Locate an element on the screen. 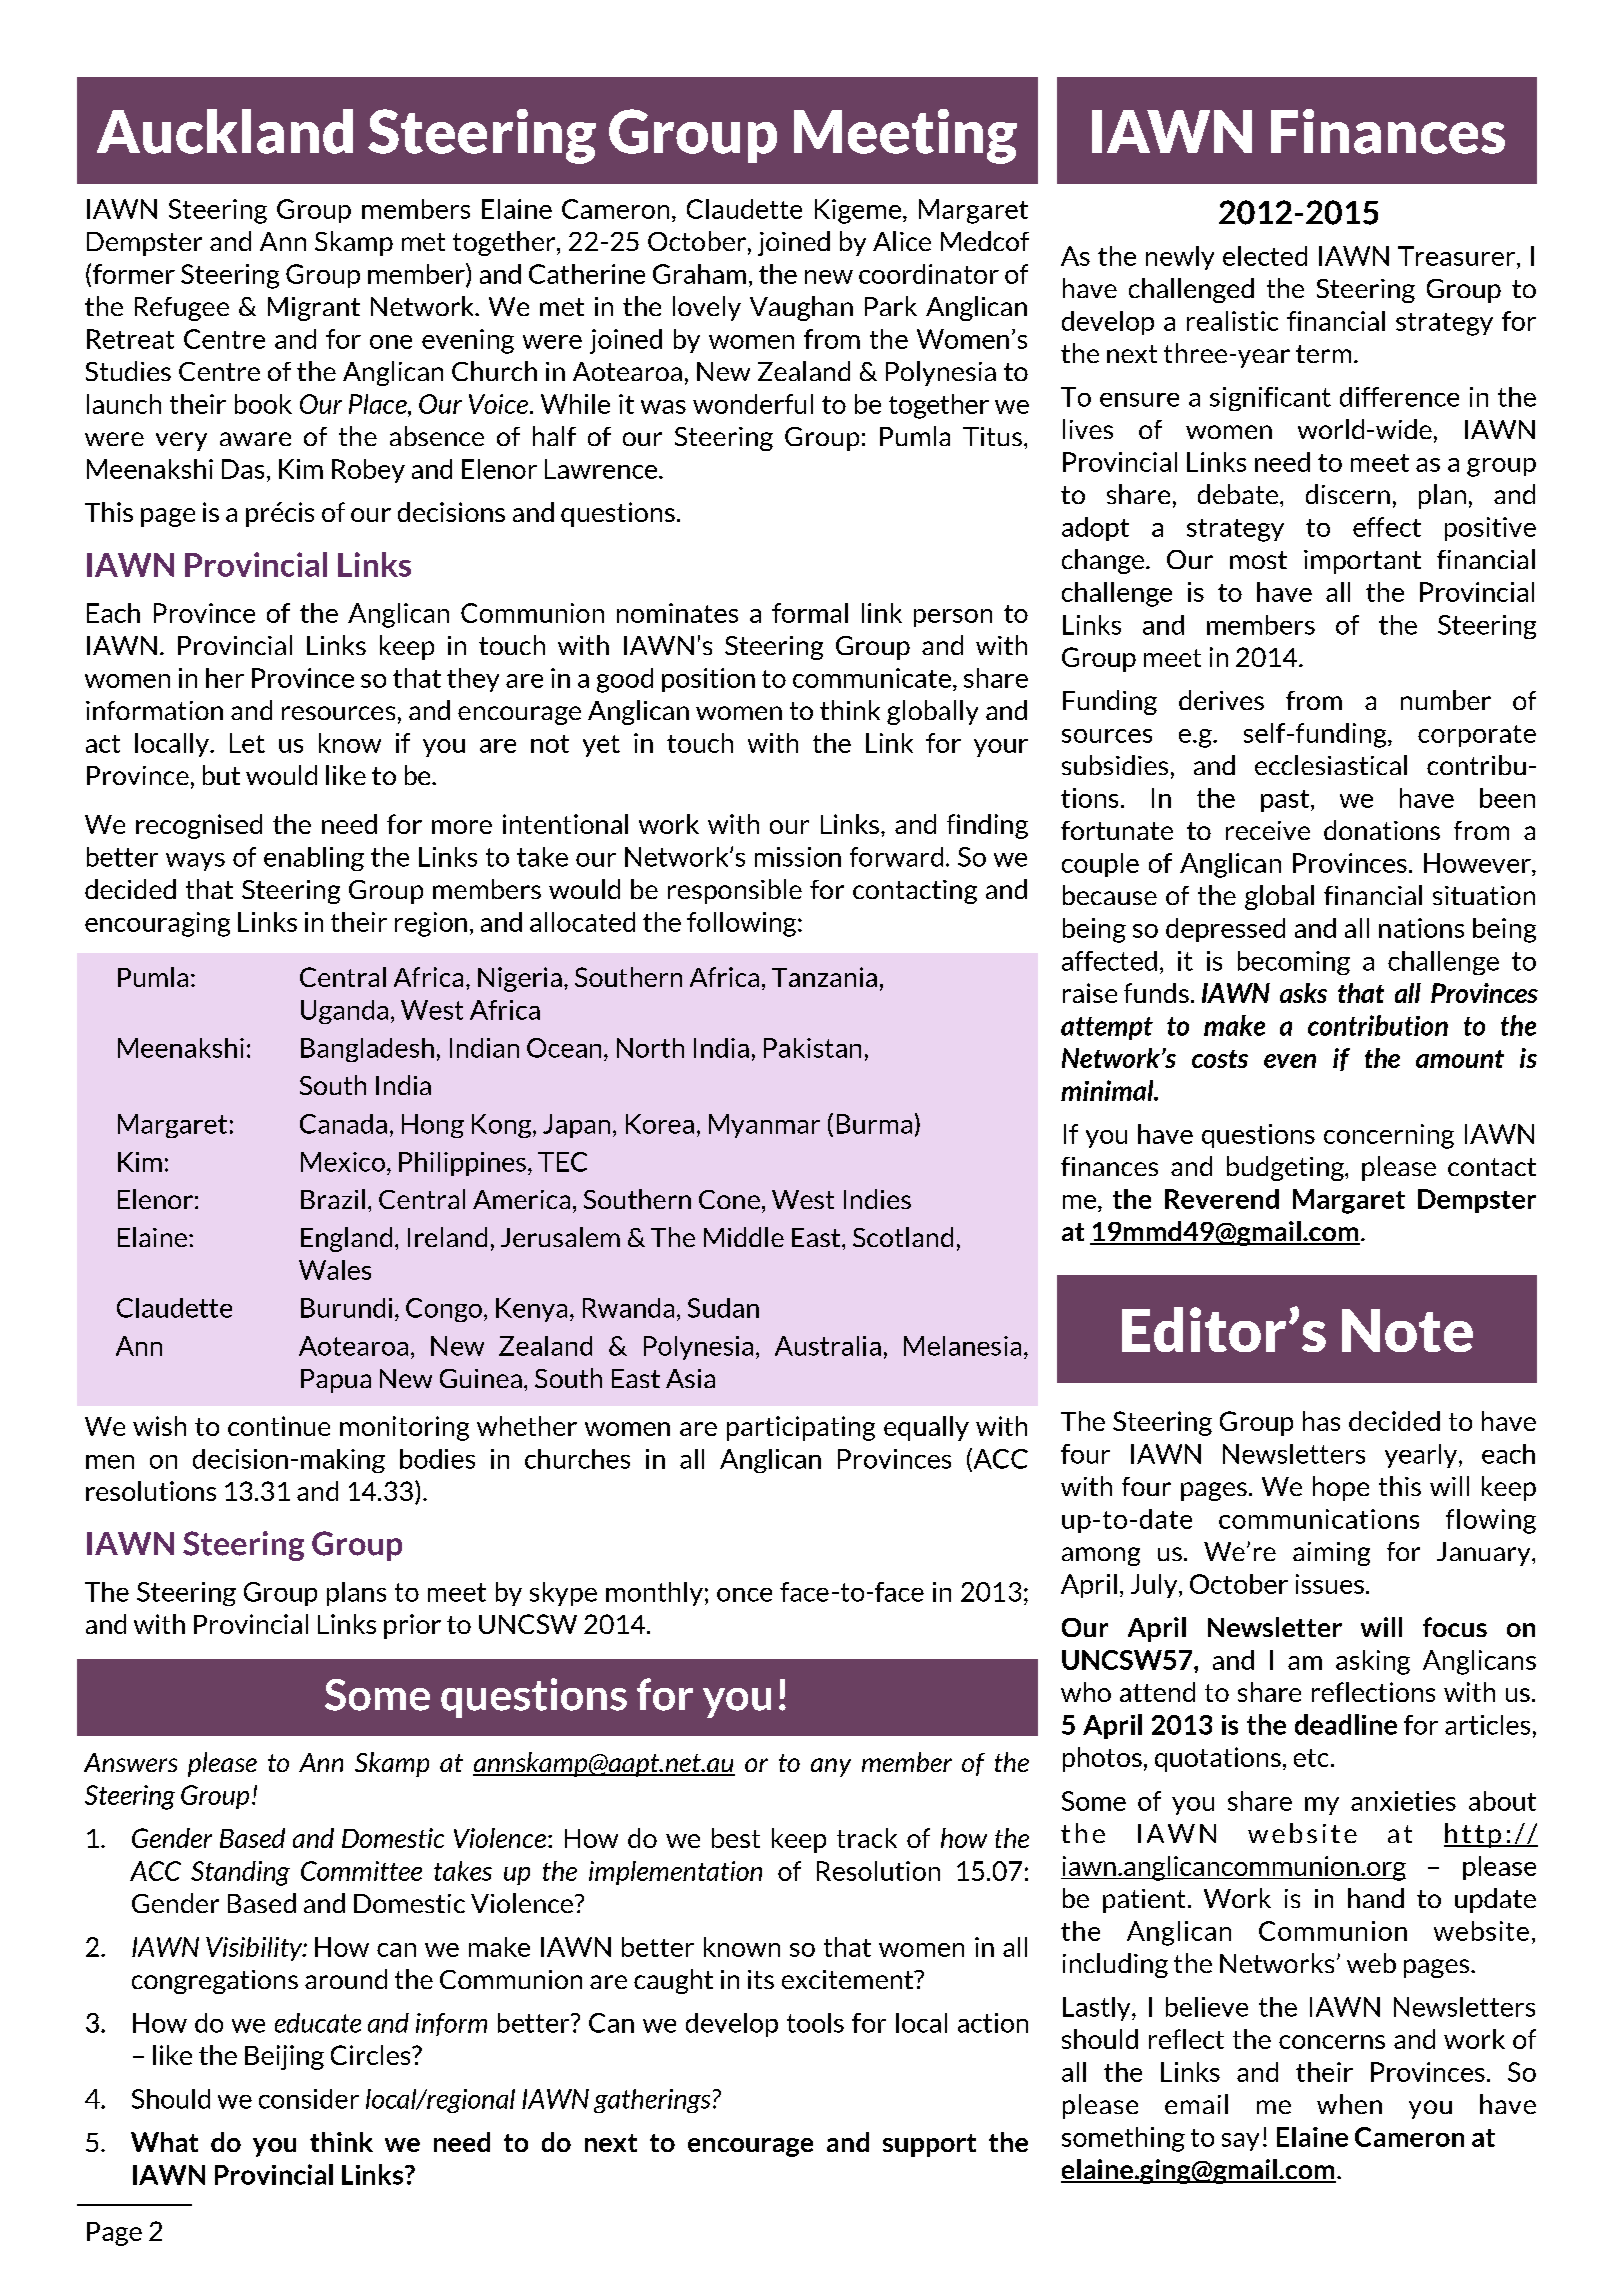 Image resolution: width=1614 pixels, height=2282 pixels. issues is located at coordinates (1330, 1584).
